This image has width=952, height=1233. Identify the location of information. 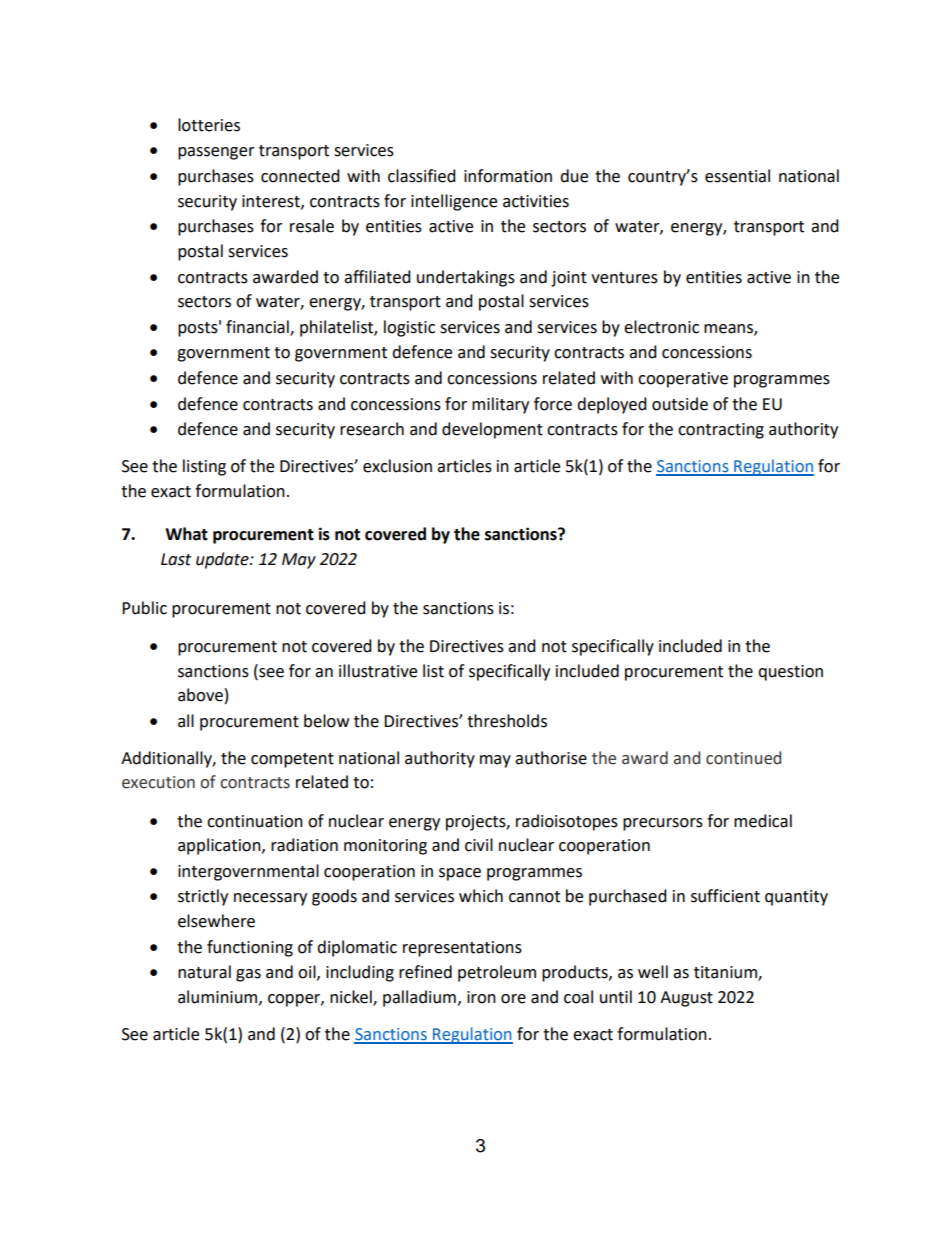
(508, 176).
